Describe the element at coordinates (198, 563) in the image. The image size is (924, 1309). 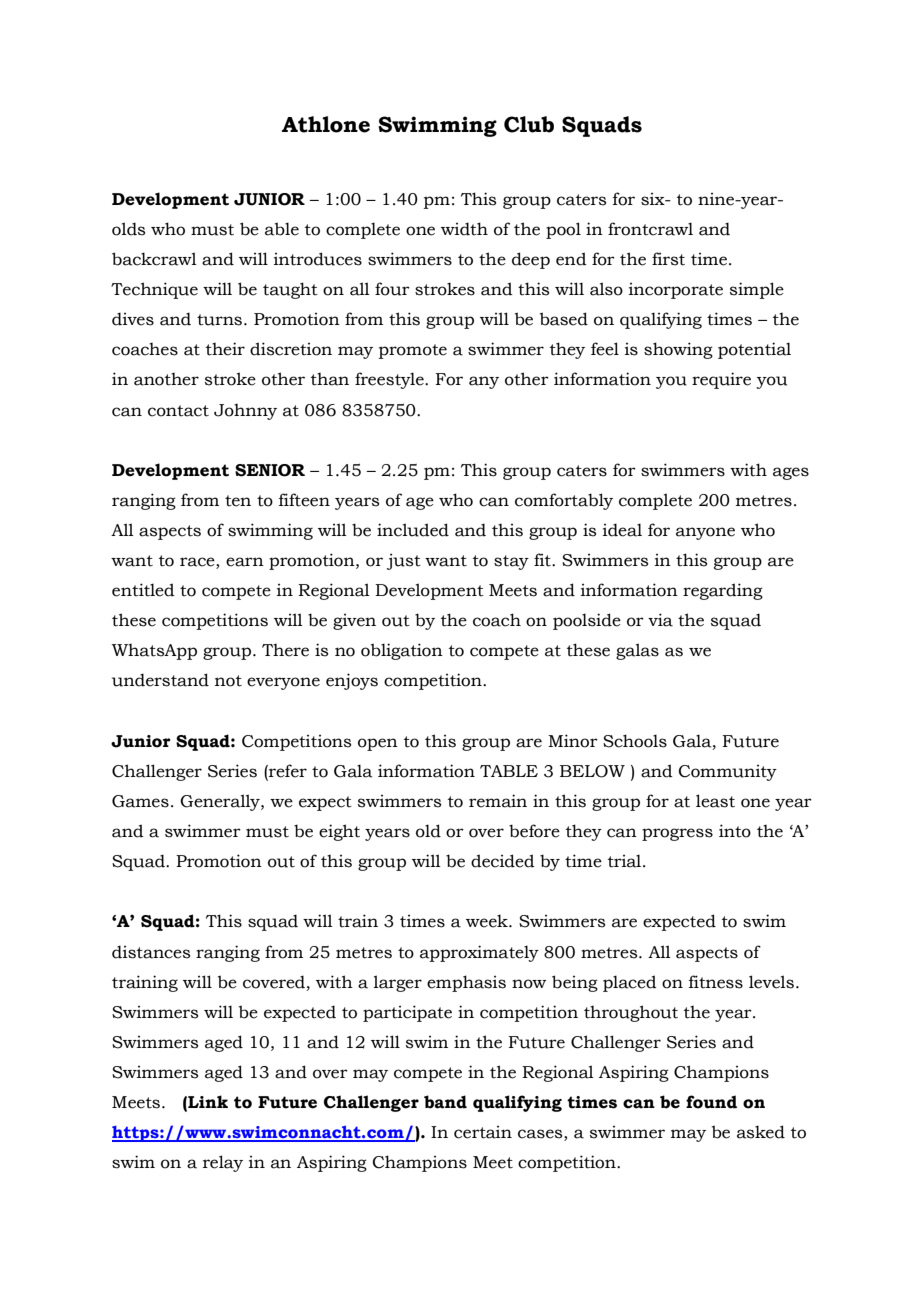
I see `race` at that location.
